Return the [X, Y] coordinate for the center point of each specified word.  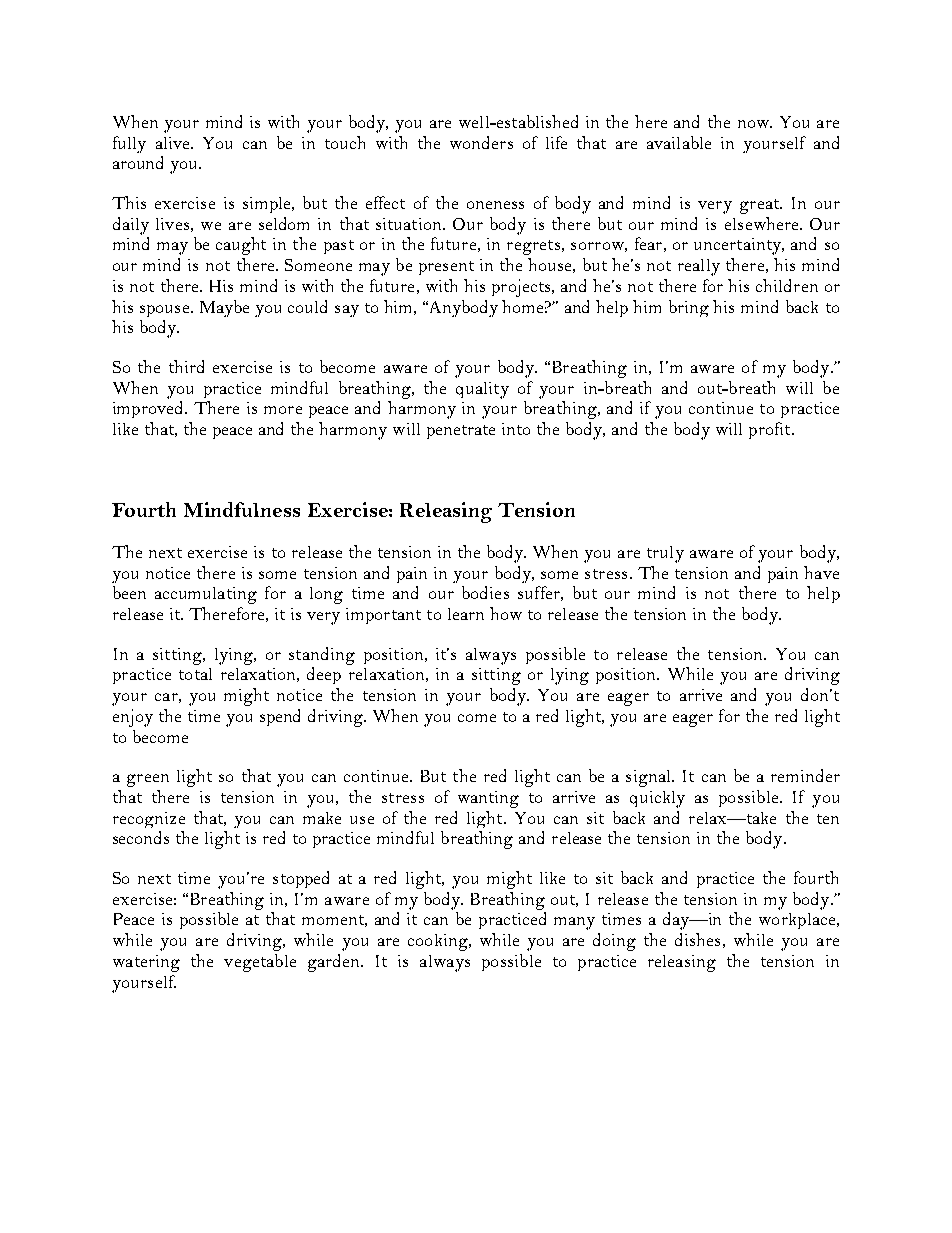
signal [649, 778]
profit [771, 430]
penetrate [461, 432]
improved [149, 409]
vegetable [260, 963]
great [761, 206]
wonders [481, 142]
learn [466, 614]
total [195, 674]
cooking [439, 942]
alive [174, 143]
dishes [697, 939]
